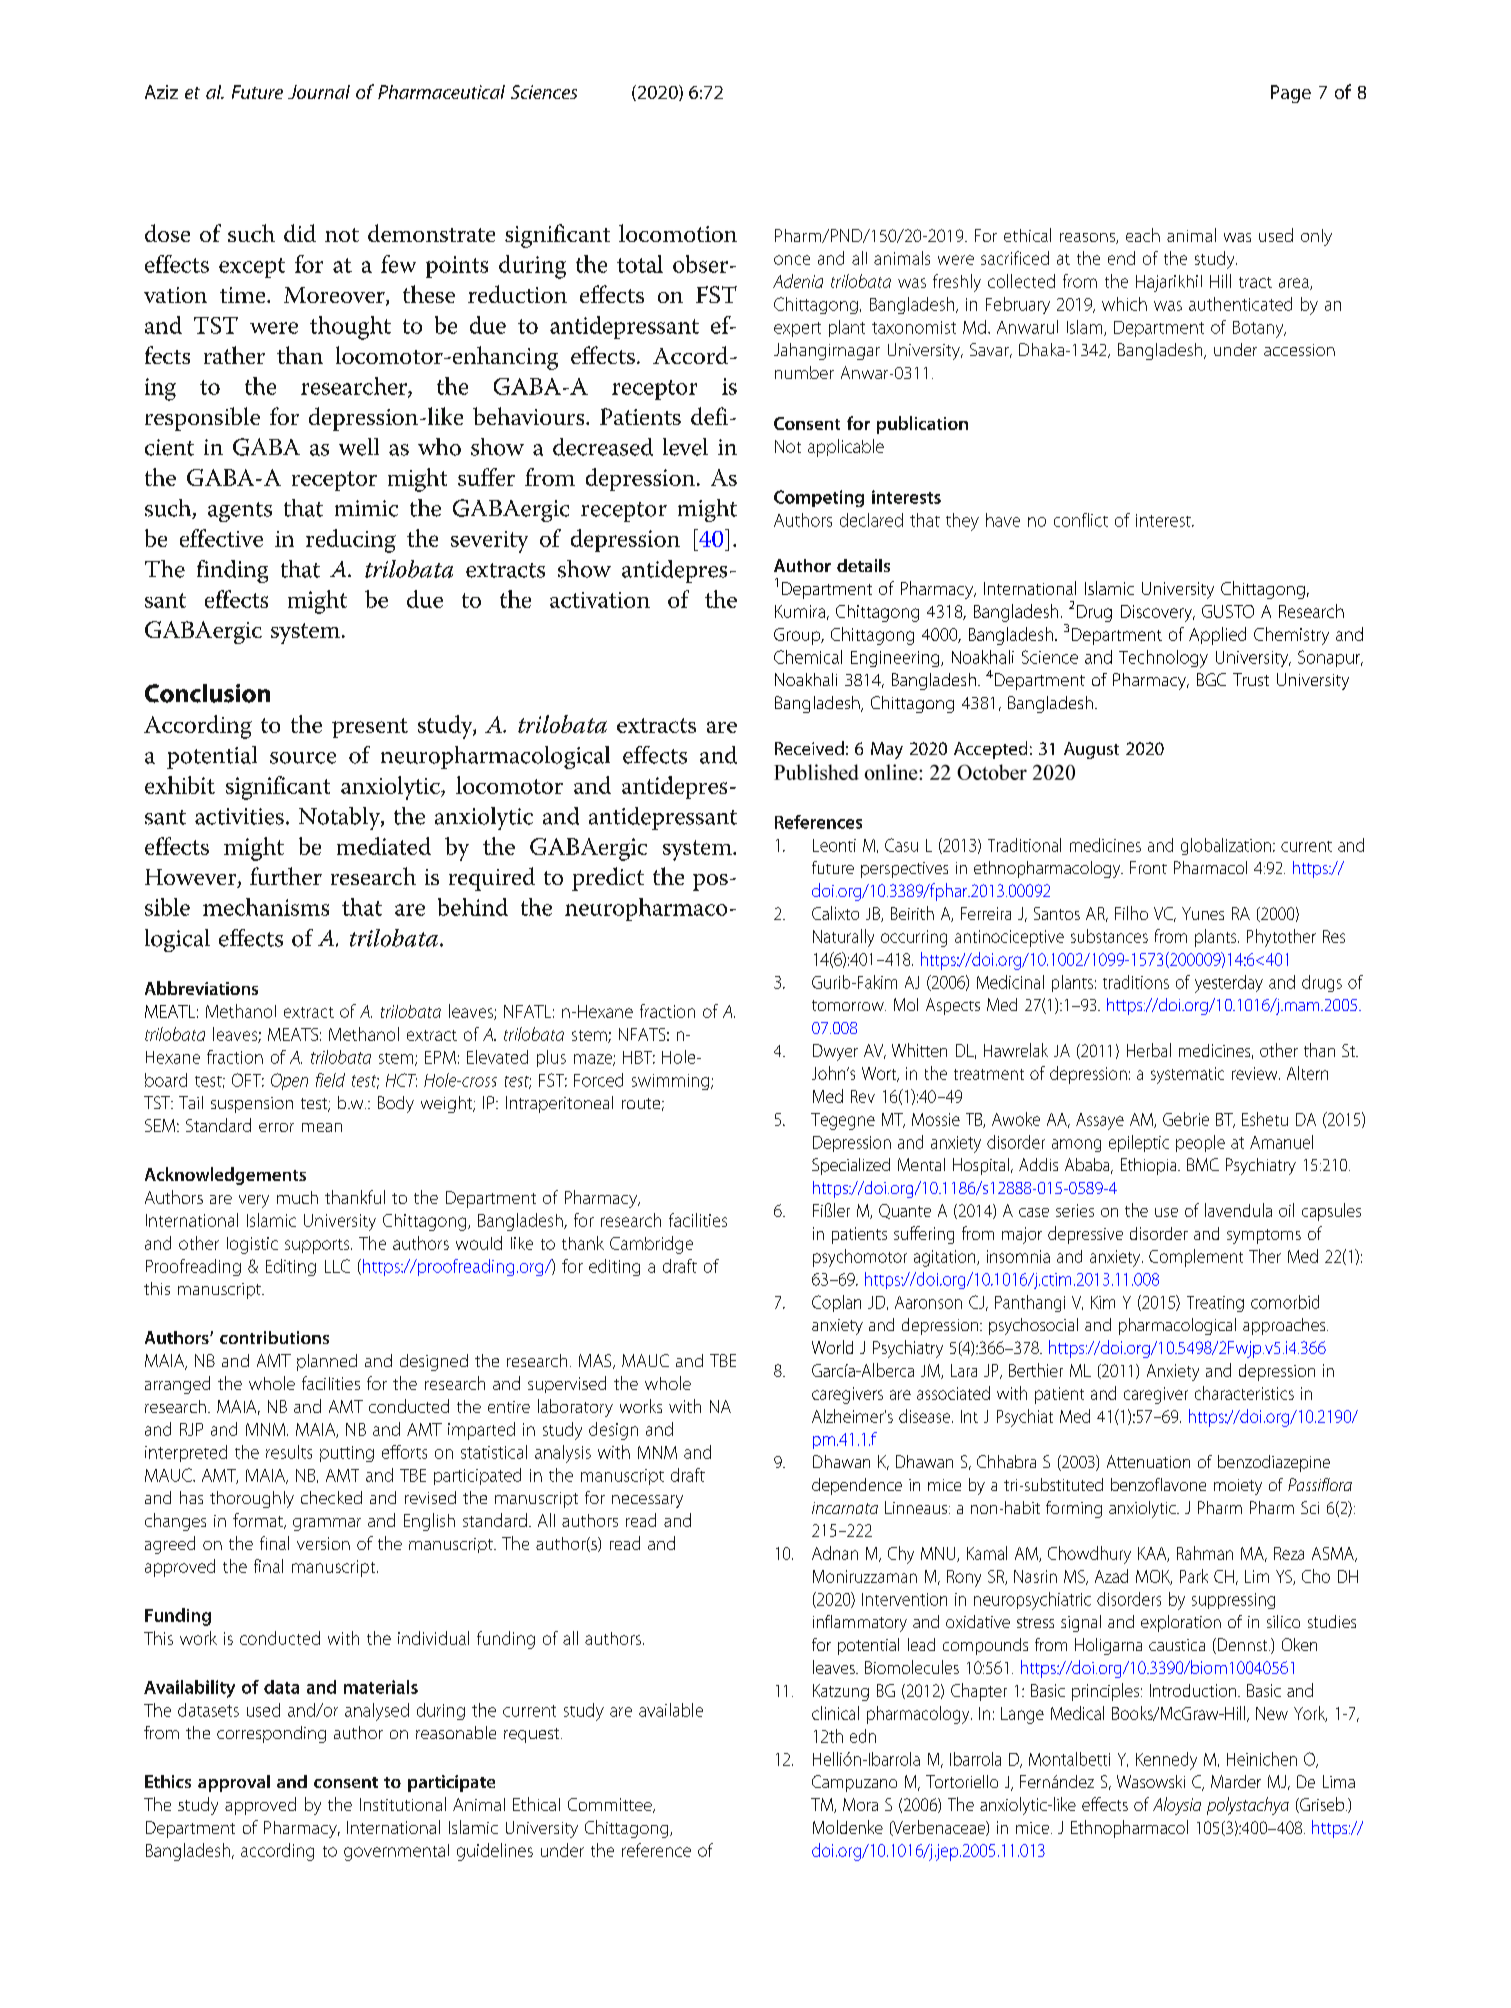  What do you see at coordinates (678, 233) in the screenshot?
I see `locomotion` at bounding box center [678, 233].
